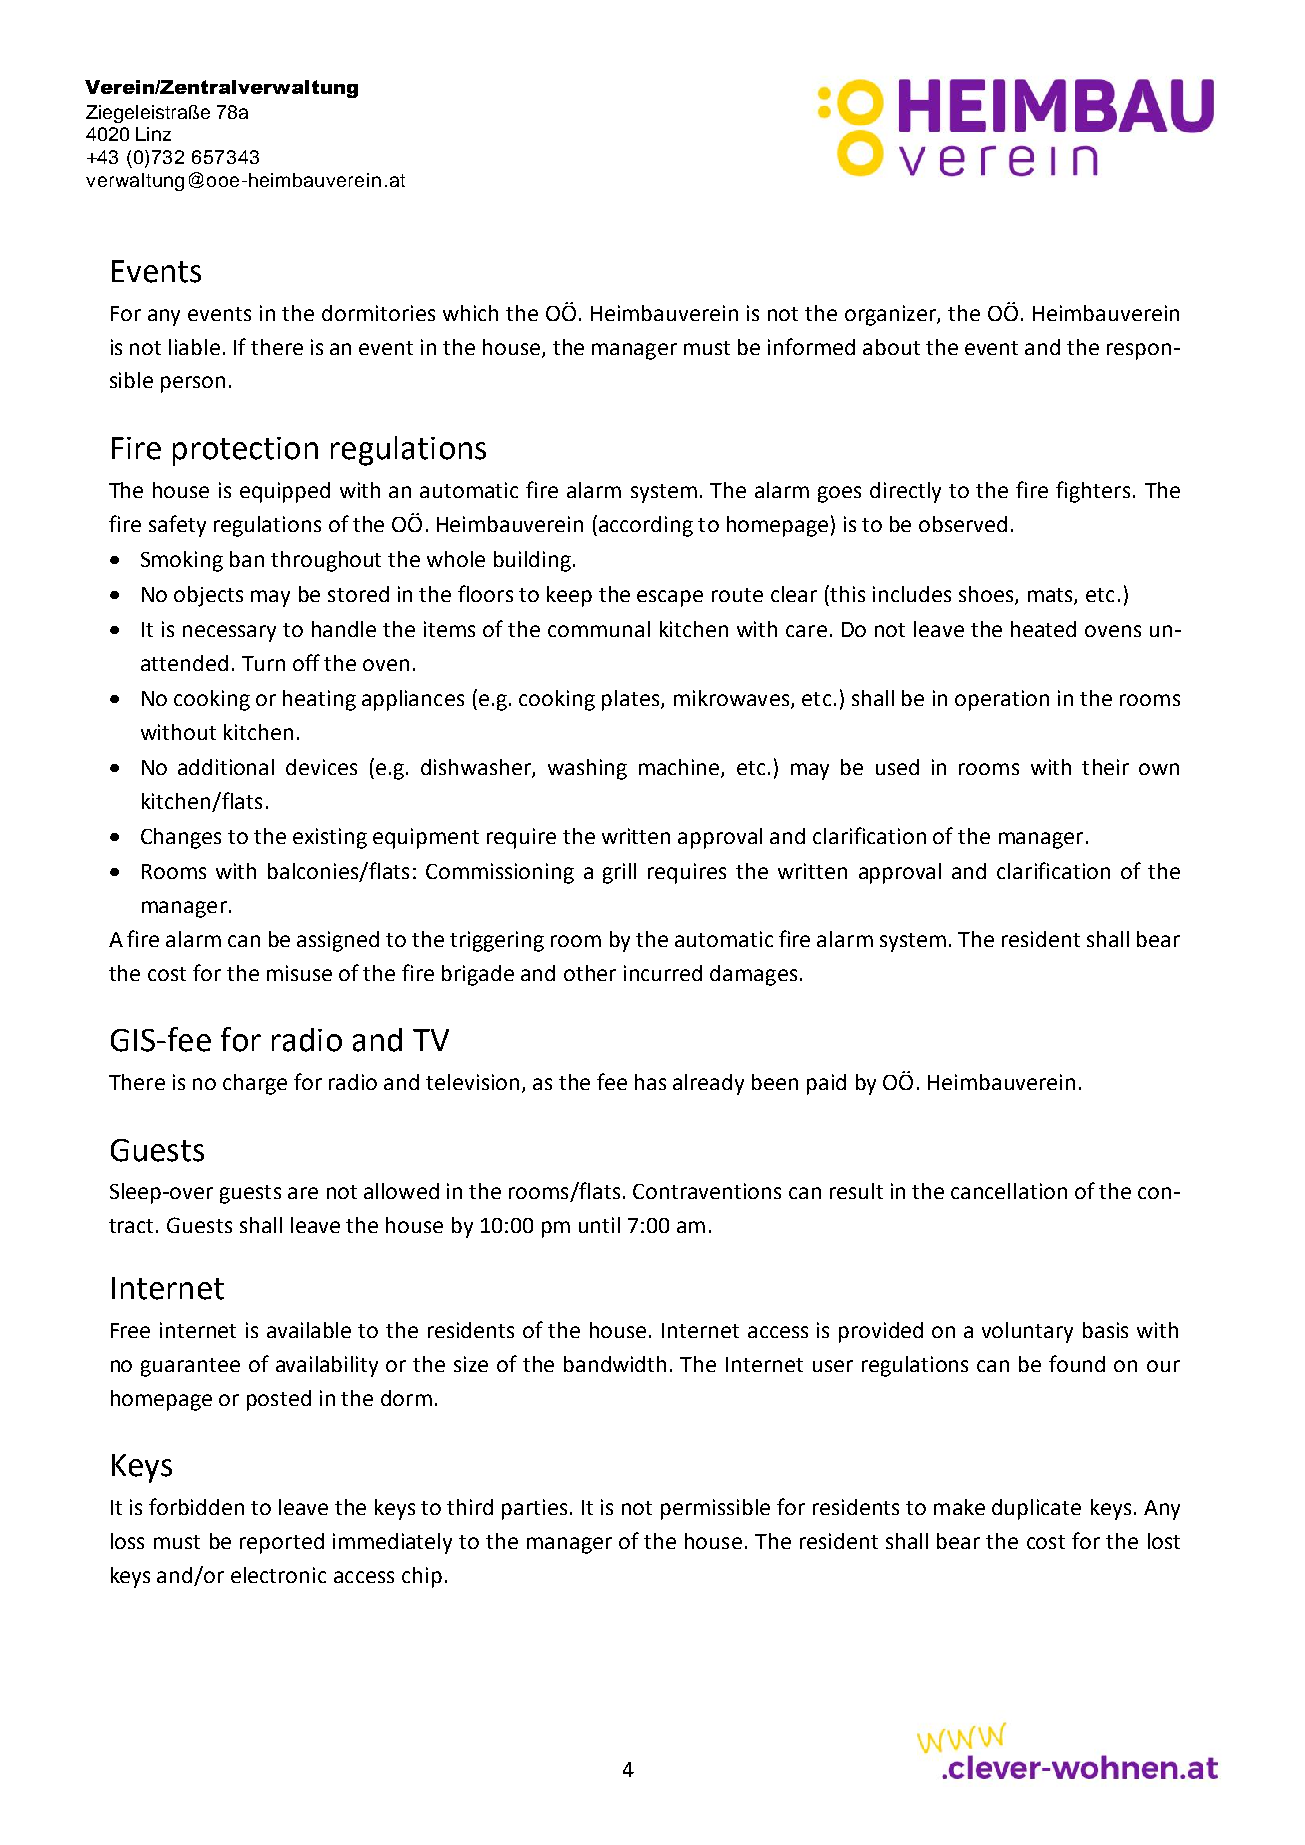 Image resolution: width=1305 pixels, height=1845 pixels. What do you see at coordinates (891, 347) in the screenshot?
I see `about` at bounding box center [891, 347].
